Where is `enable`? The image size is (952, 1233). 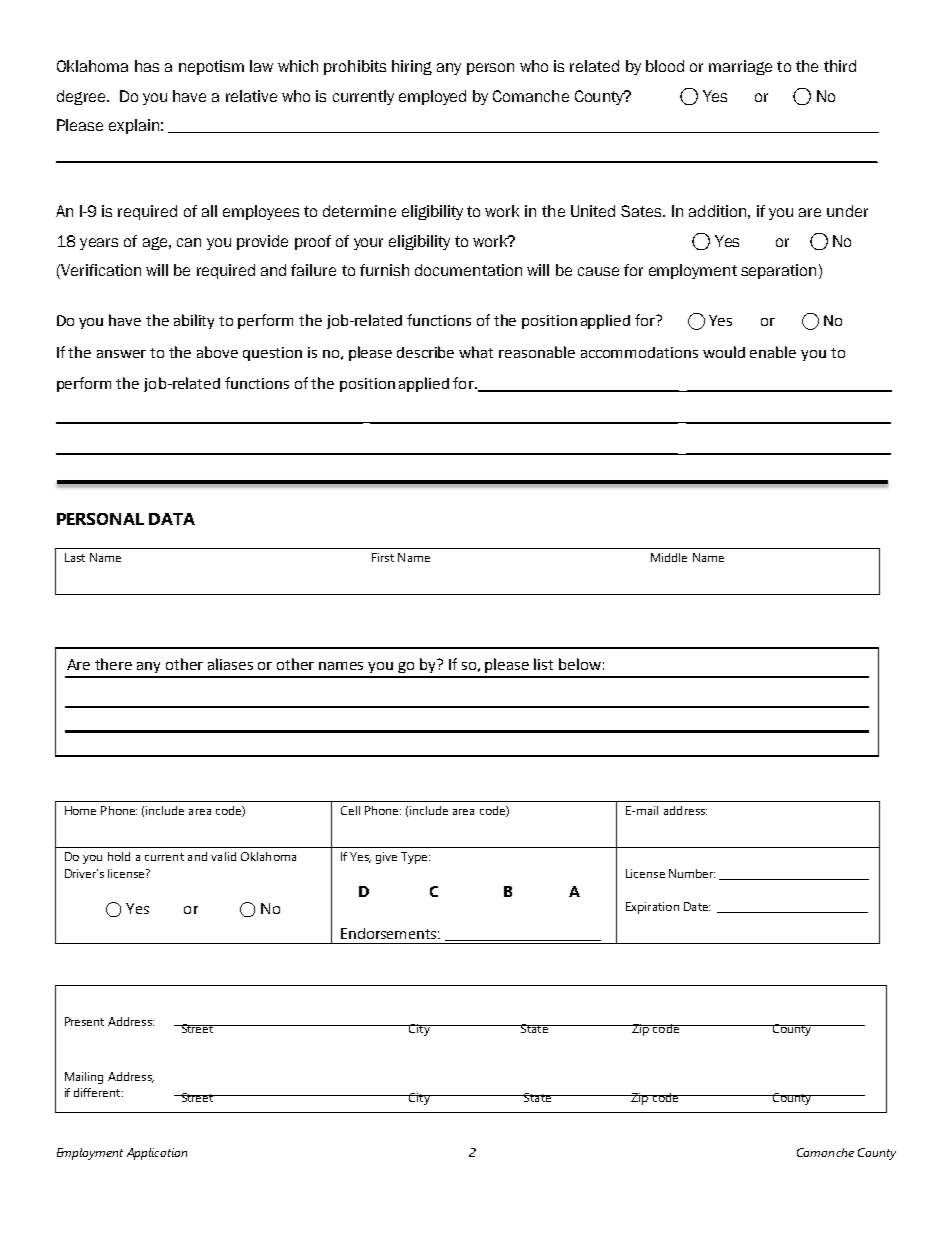
enable is located at coordinates (773, 352).
